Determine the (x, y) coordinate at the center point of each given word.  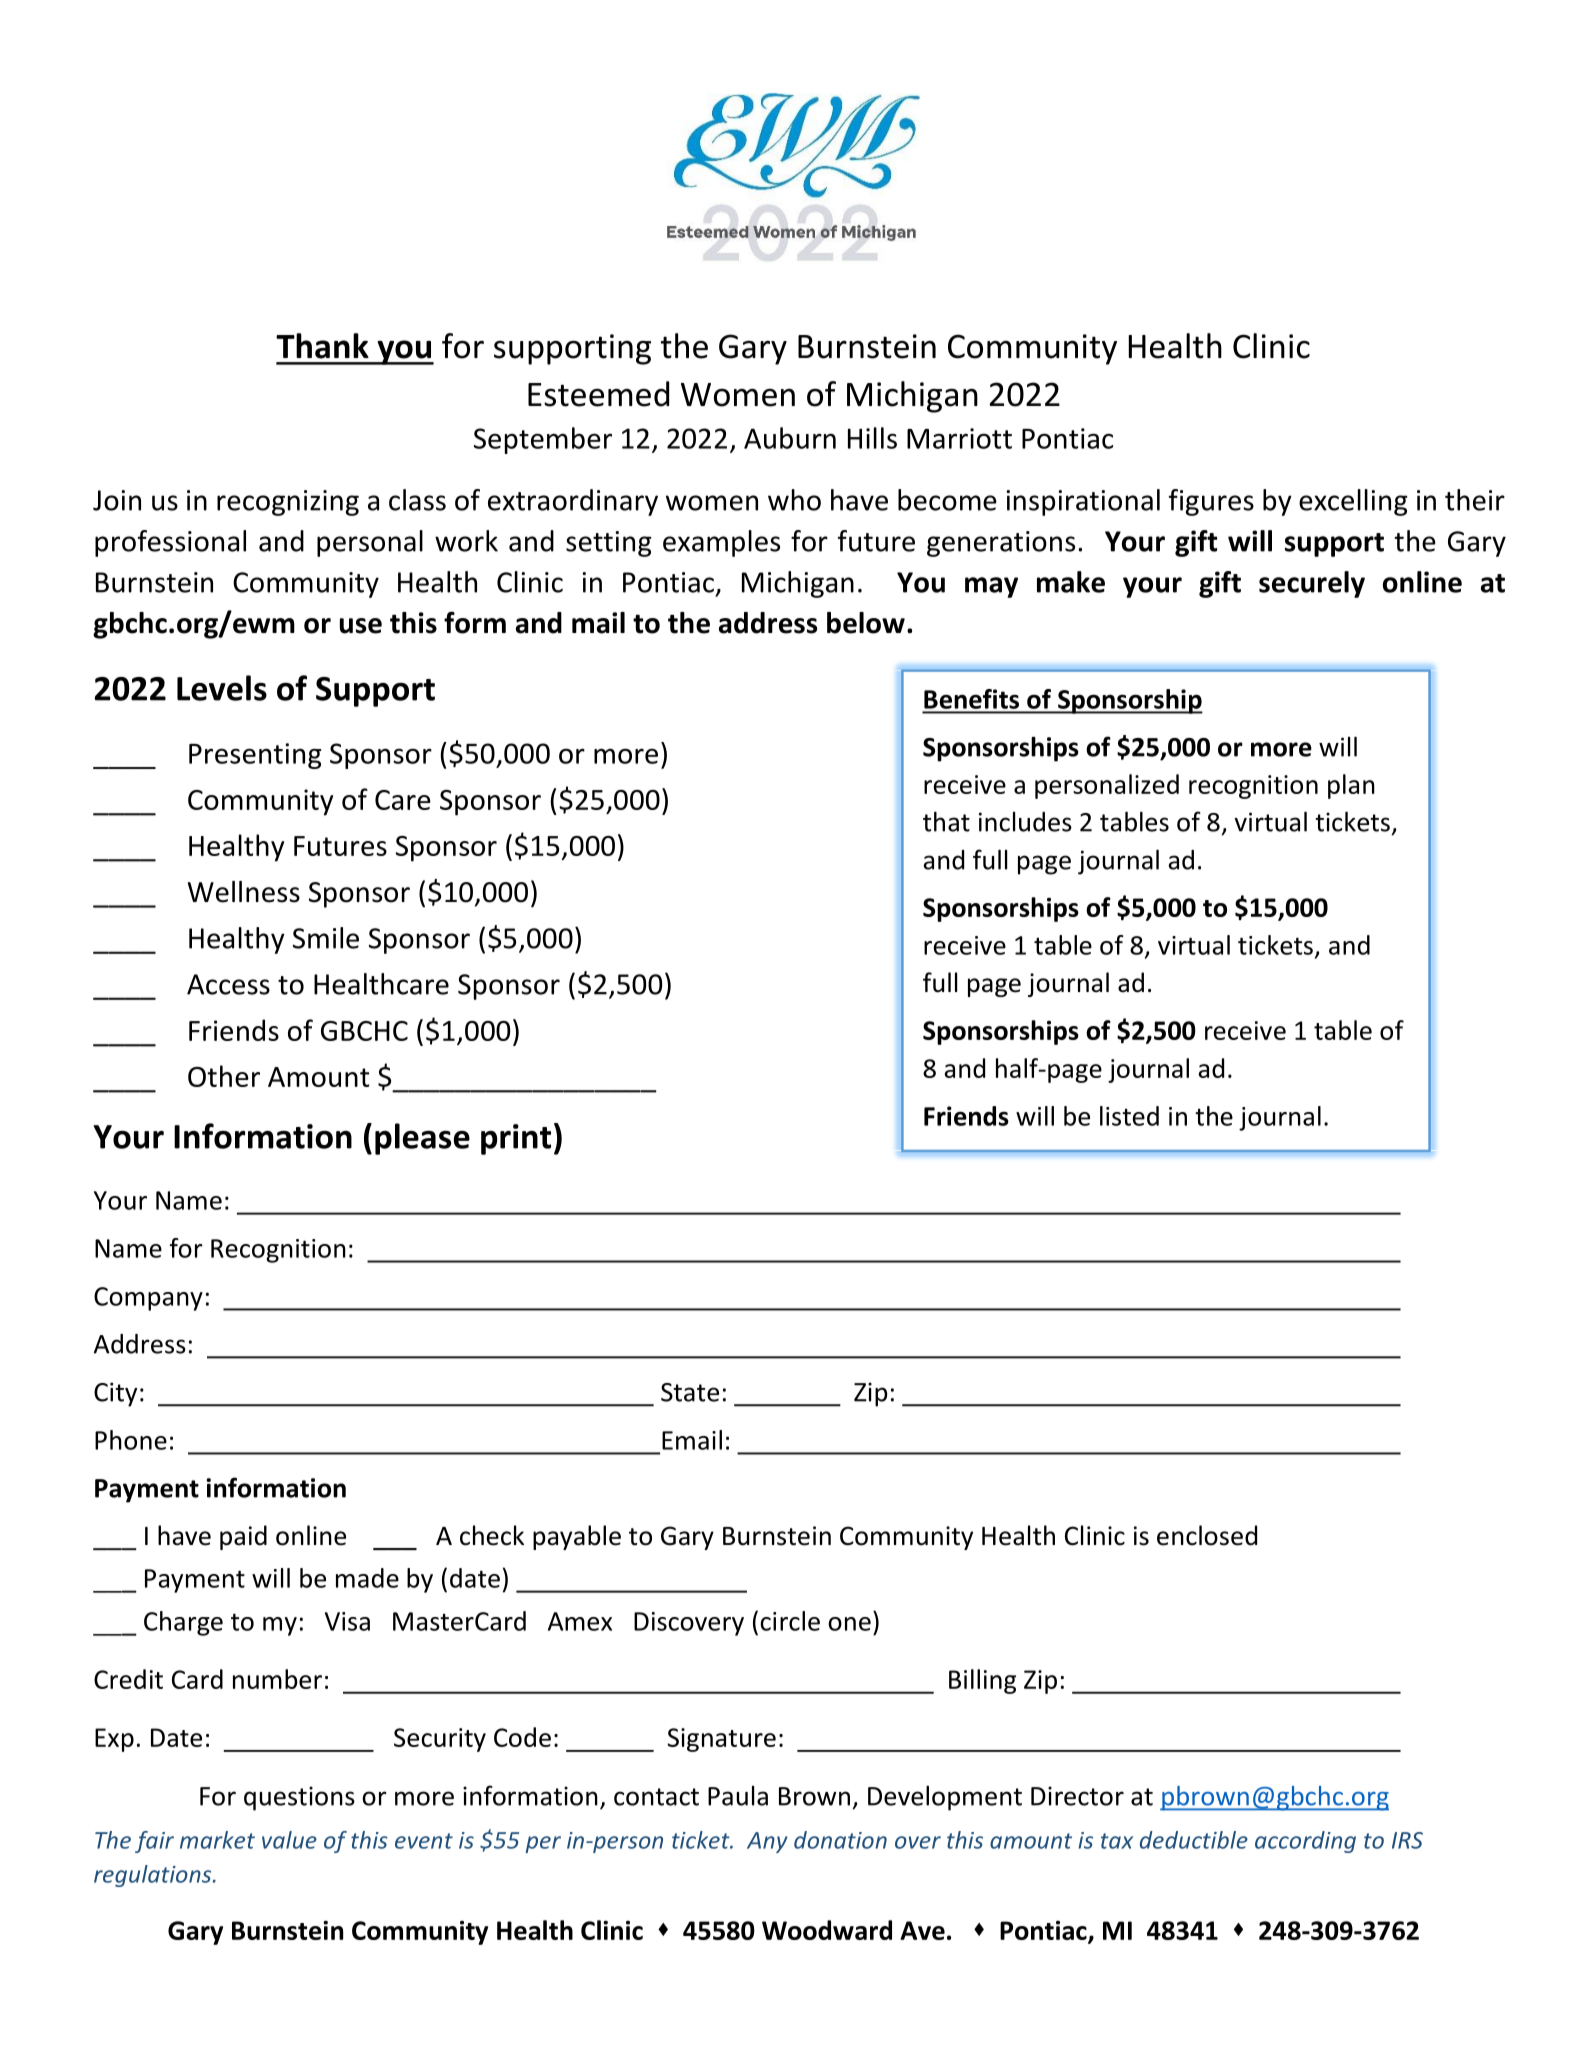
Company (148, 1299)
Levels (222, 688)
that (946, 821)
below (866, 623)
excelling (1353, 502)
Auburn (790, 438)
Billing (982, 1681)
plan (1351, 786)
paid (243, 1537)
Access (228, 984)
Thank (322, 346)
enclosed (1207, 1535)
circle (790, 1621)
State (690, 1392)
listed (1129, 1116)
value (289, 1840)
